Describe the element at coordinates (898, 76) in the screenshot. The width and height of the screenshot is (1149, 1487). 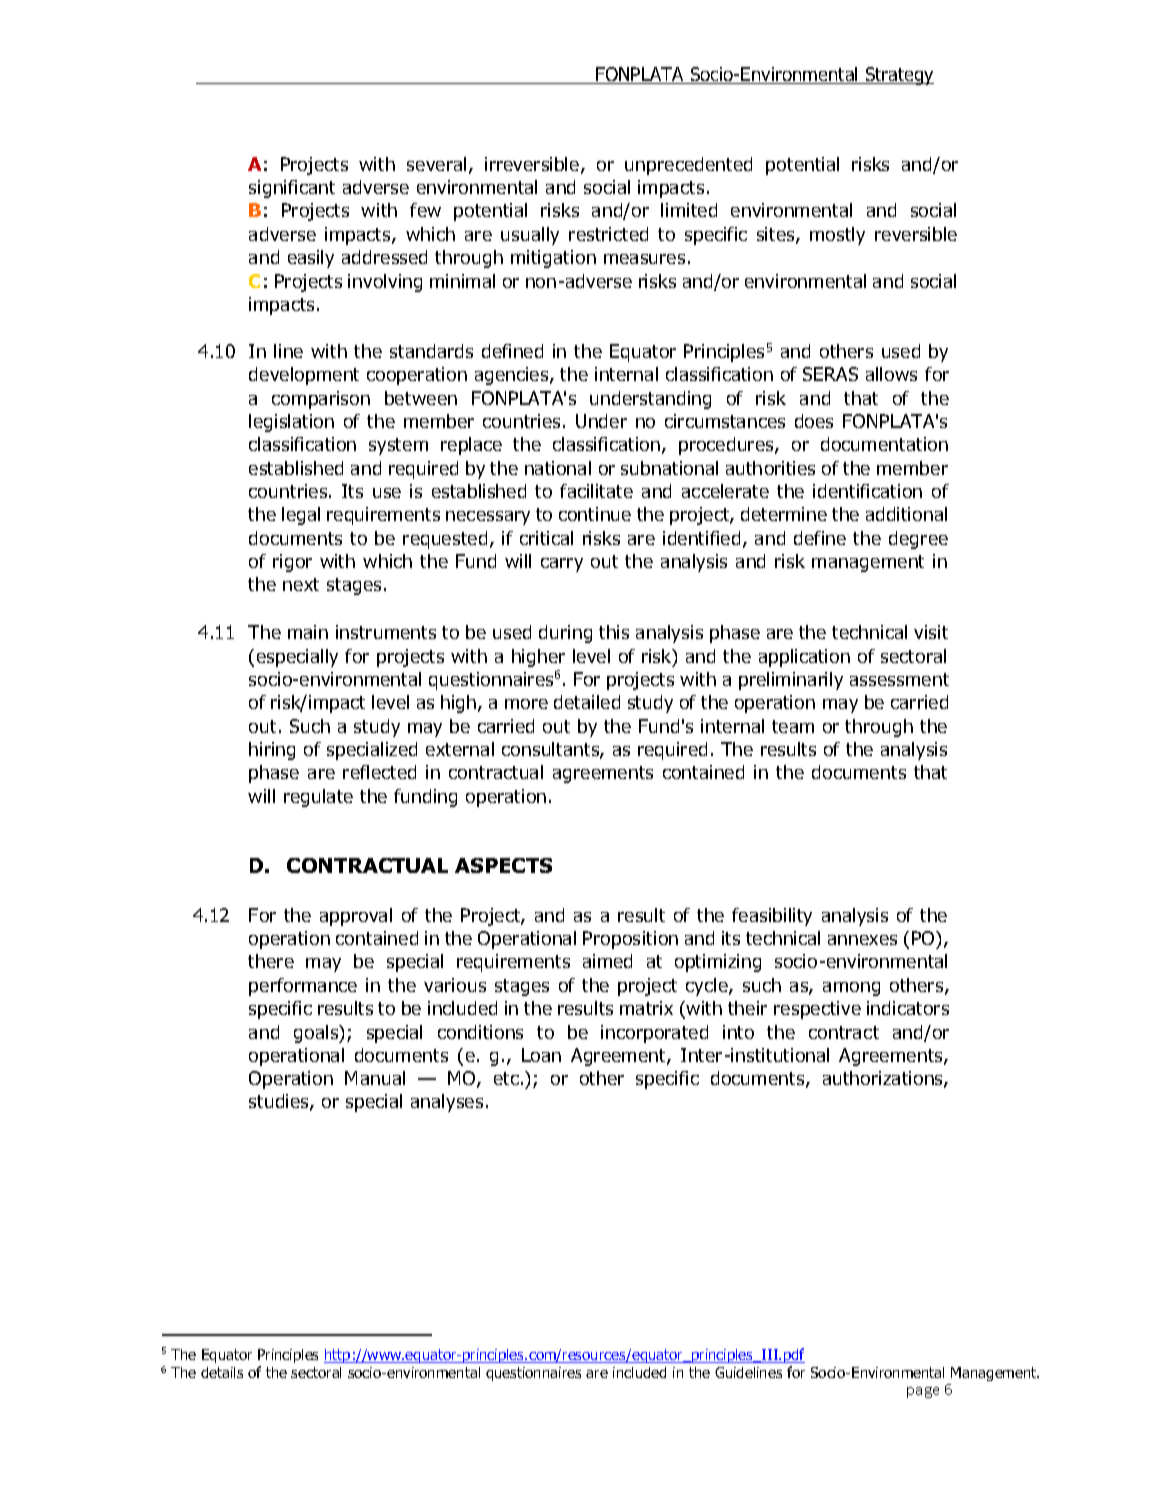
I see `Strategy` at that location.
